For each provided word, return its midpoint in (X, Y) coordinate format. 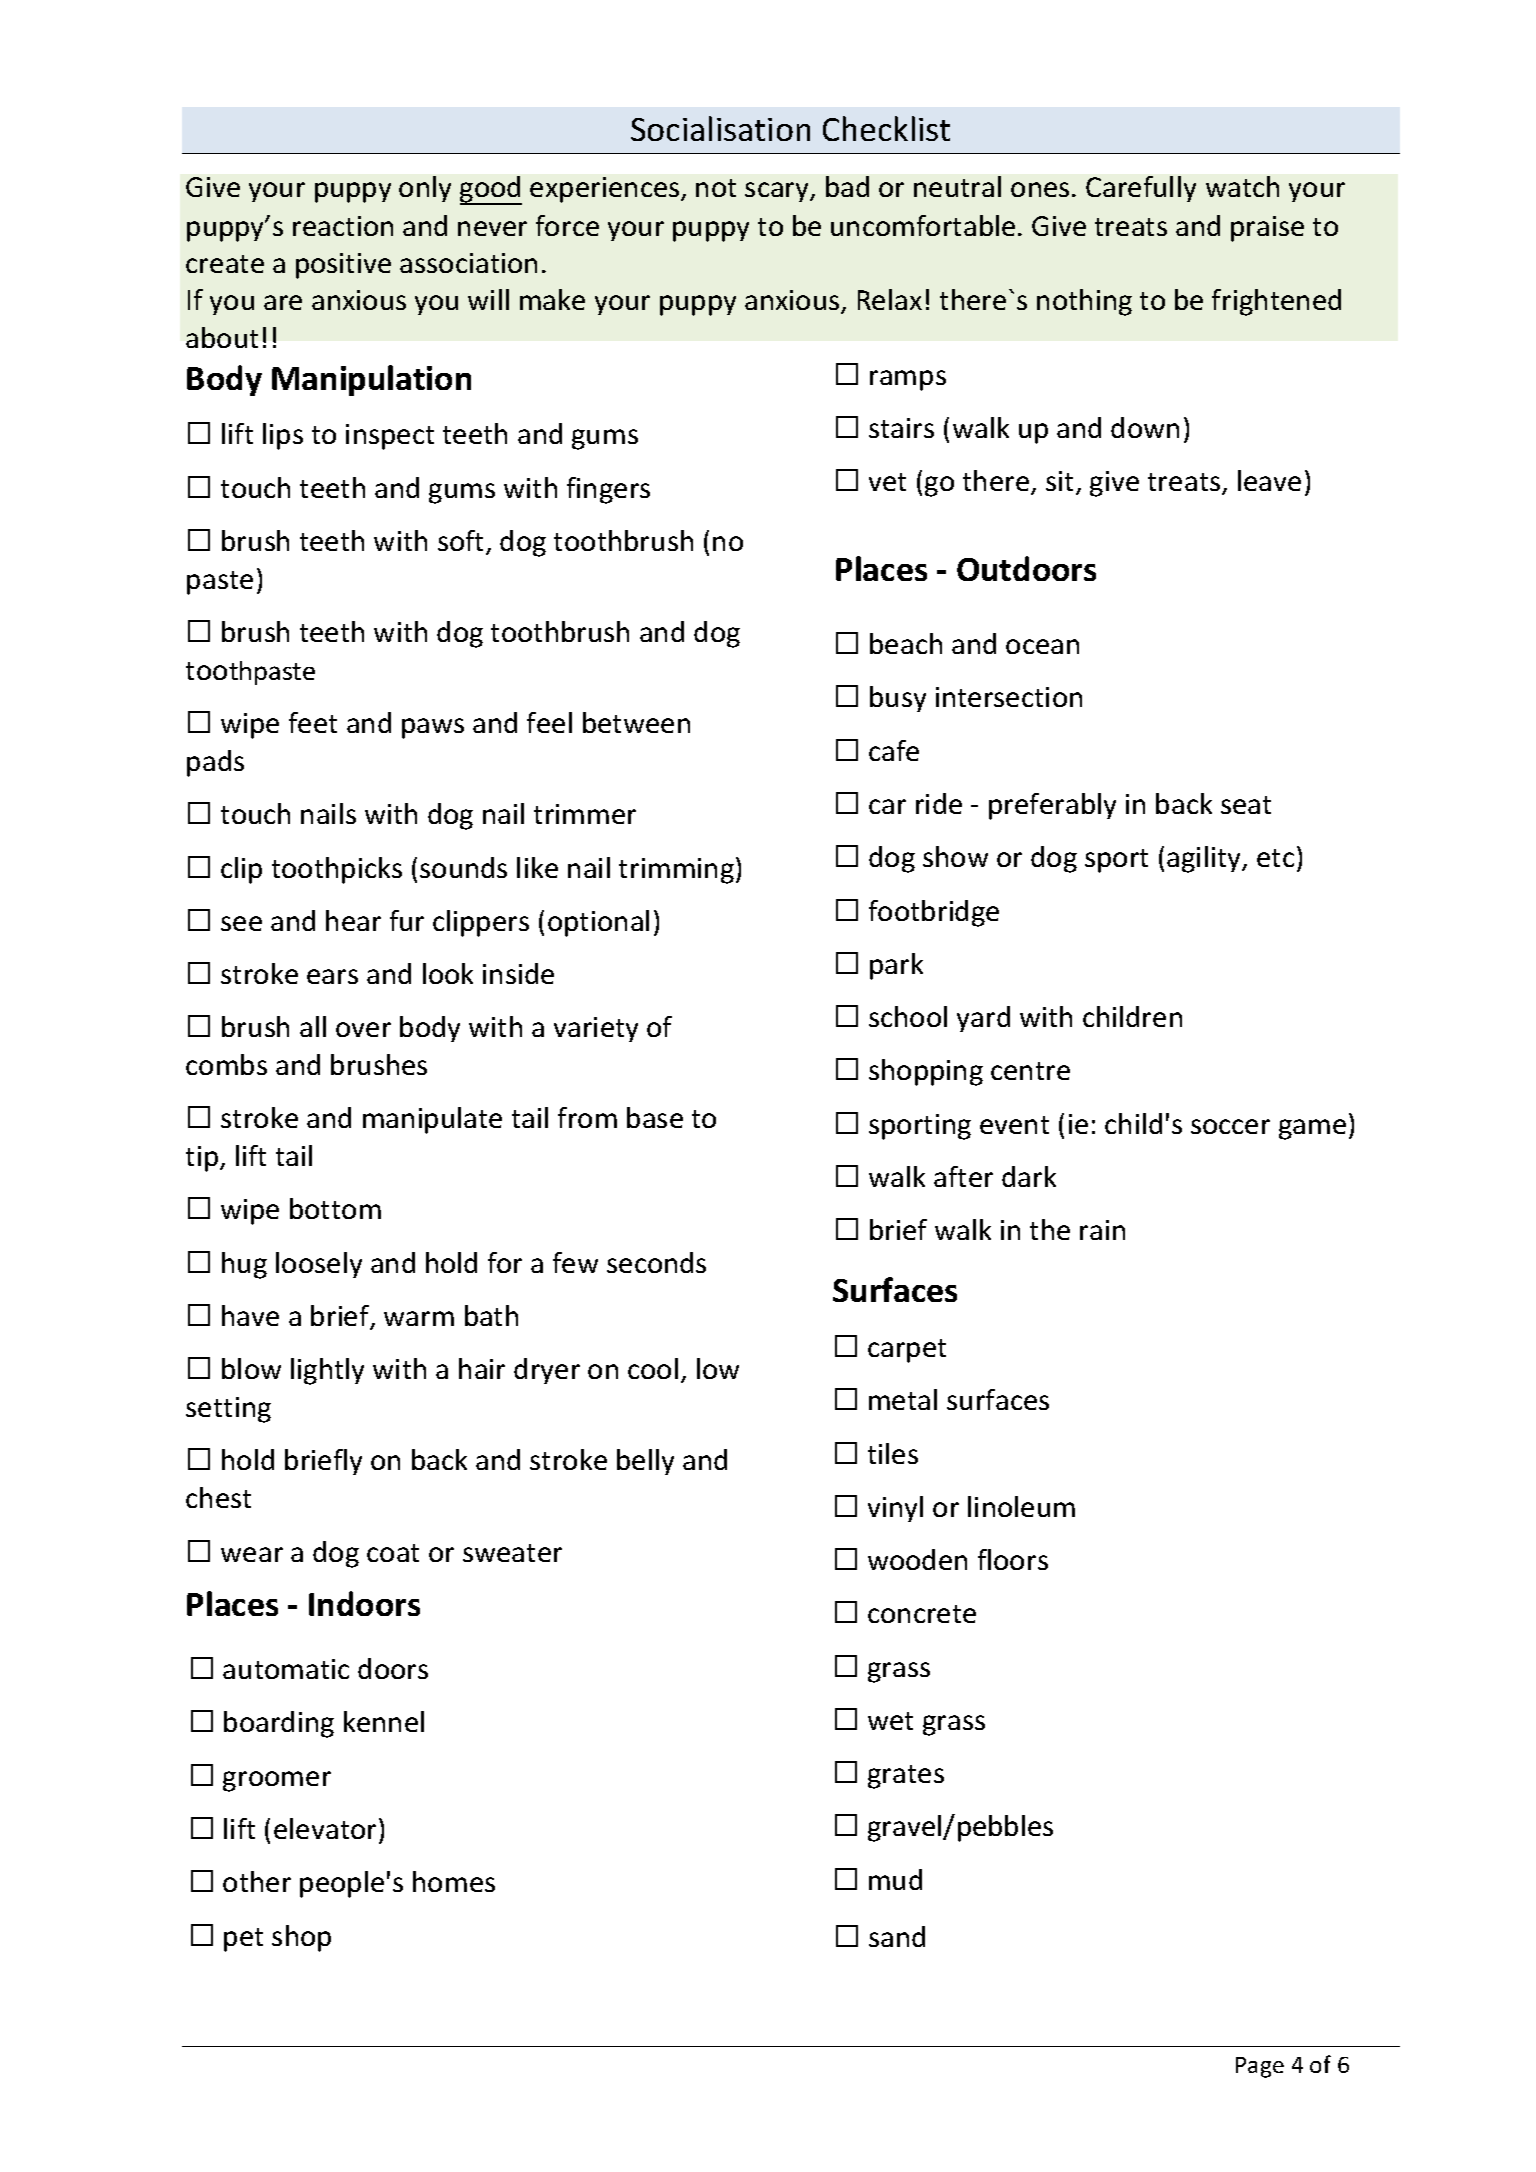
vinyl (895, 1509)
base (655, 1117)
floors (1013, 1559)
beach (906, 643)
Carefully (1141, 189)
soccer (1230, 1126)
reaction (343, 226)
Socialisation (720, 128)
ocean (1042, 646)
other (257, 1881)
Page (1260, 2067)
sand (897, 1936)
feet (313, 722)
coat (393, 1553)
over (363, 1029)
